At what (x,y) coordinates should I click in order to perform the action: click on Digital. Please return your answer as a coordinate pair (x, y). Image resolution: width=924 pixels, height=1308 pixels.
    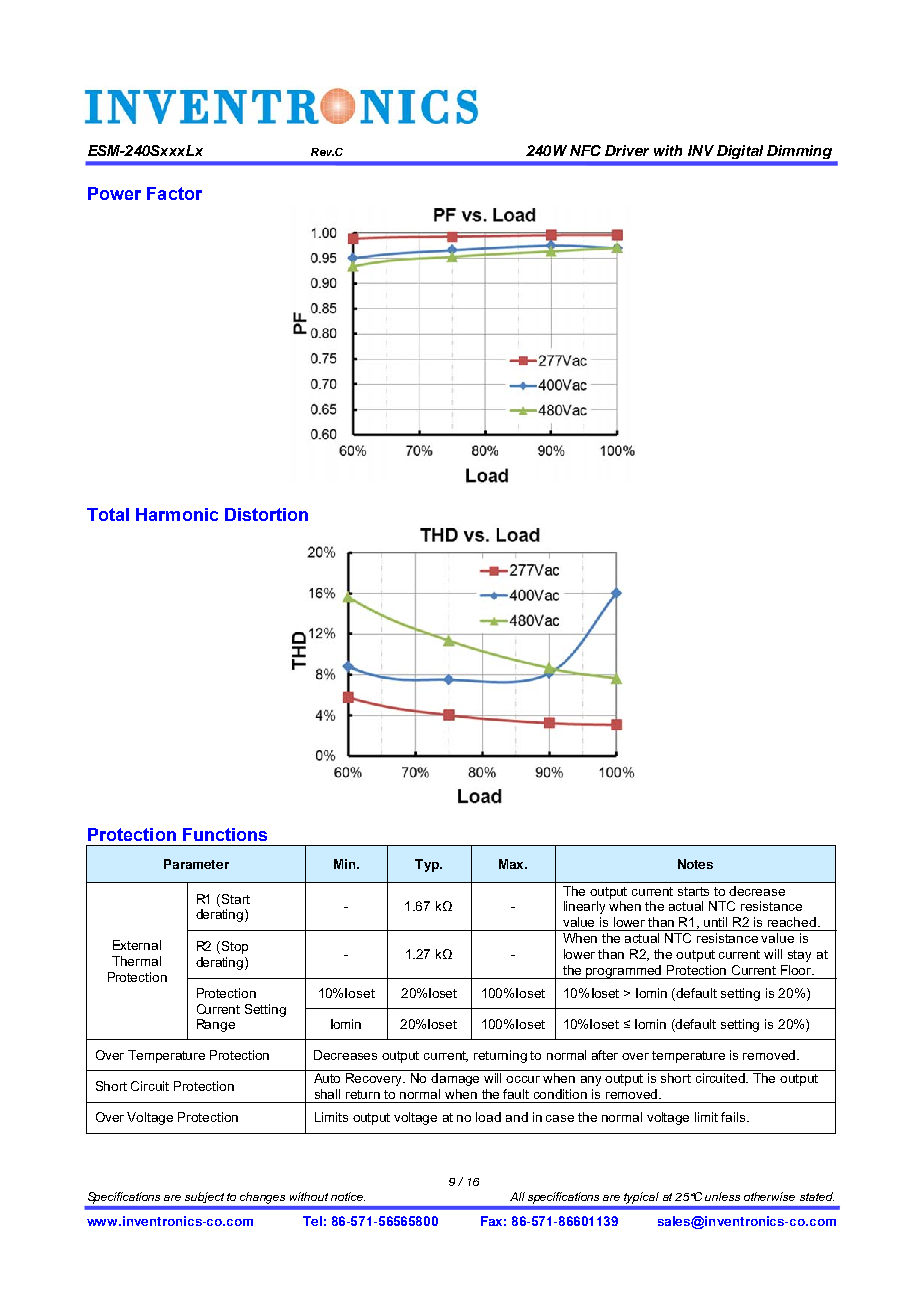
    Looking at the image, I should click on (740, 152).
